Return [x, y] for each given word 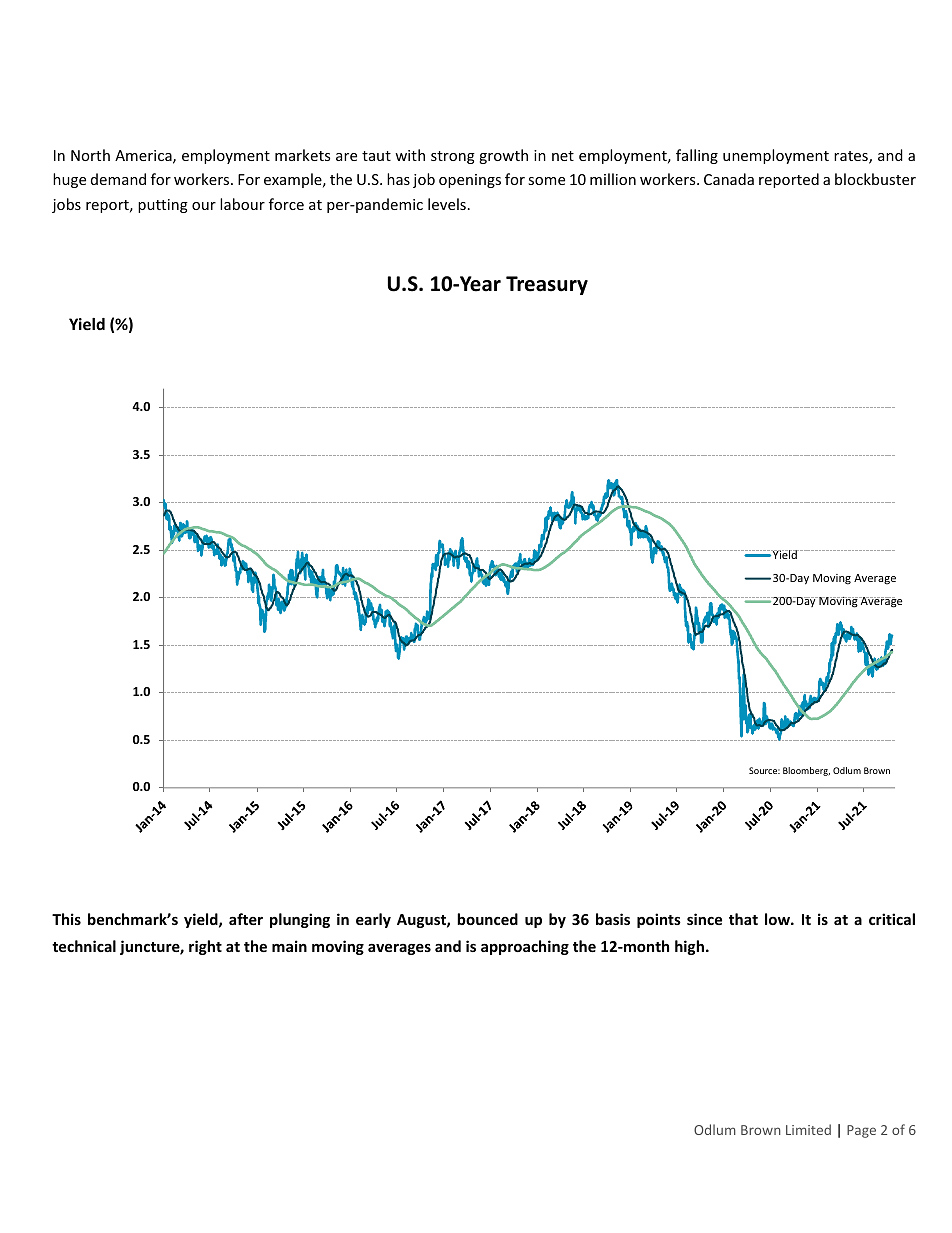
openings [470, 181]
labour [242, 204]
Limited [808, 1129]
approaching [525, 947]
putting [163, 206]
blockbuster [875, 179]
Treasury [547, 285]
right [205, 947]
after [246, 919]
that [743, 919]
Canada [729, 179]
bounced [487, 919]
